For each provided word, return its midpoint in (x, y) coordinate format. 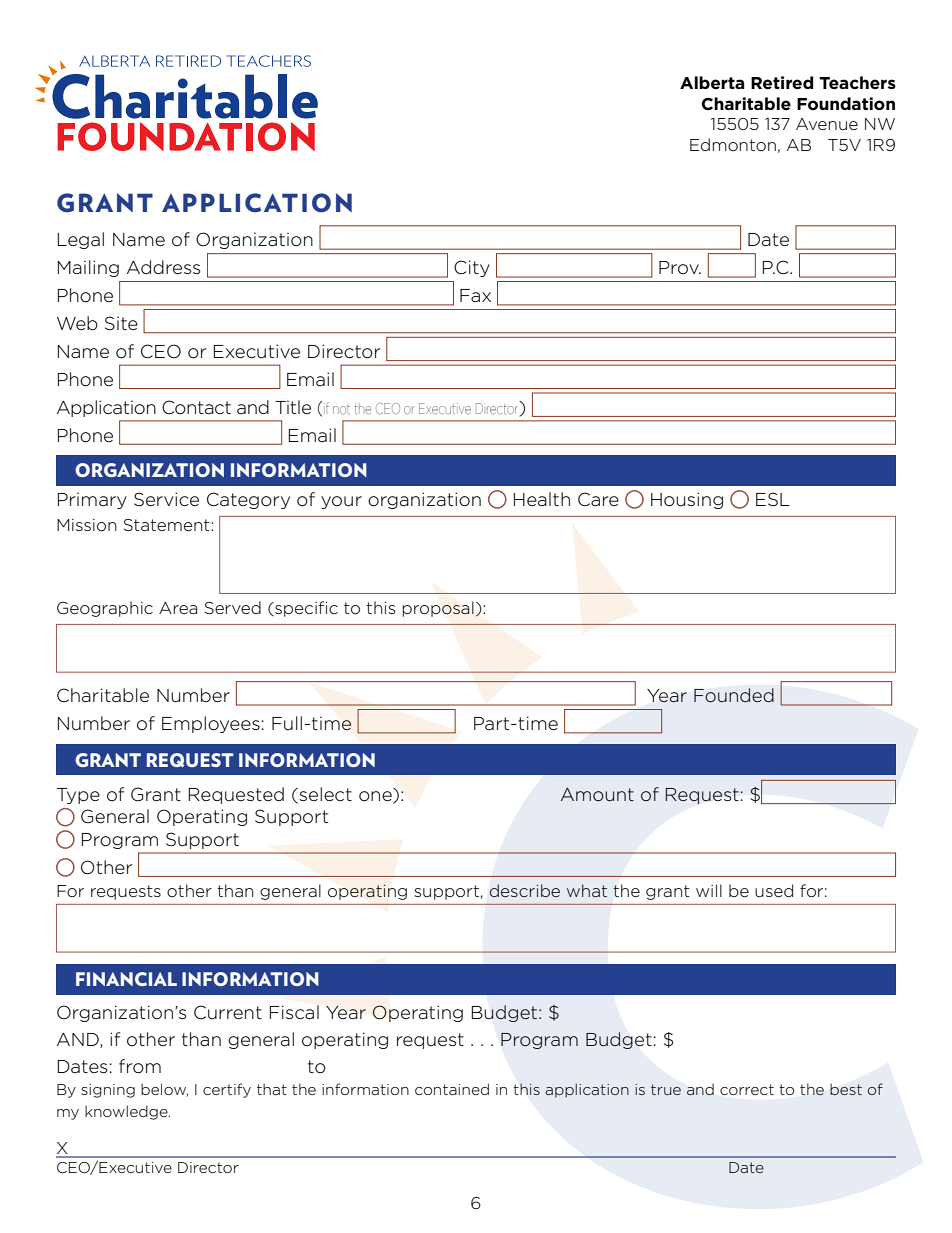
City (472, 268)
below (164, 1090)
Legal (81, 240)
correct (747, 1089)
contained (452, 1089)
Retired (782, 83)
